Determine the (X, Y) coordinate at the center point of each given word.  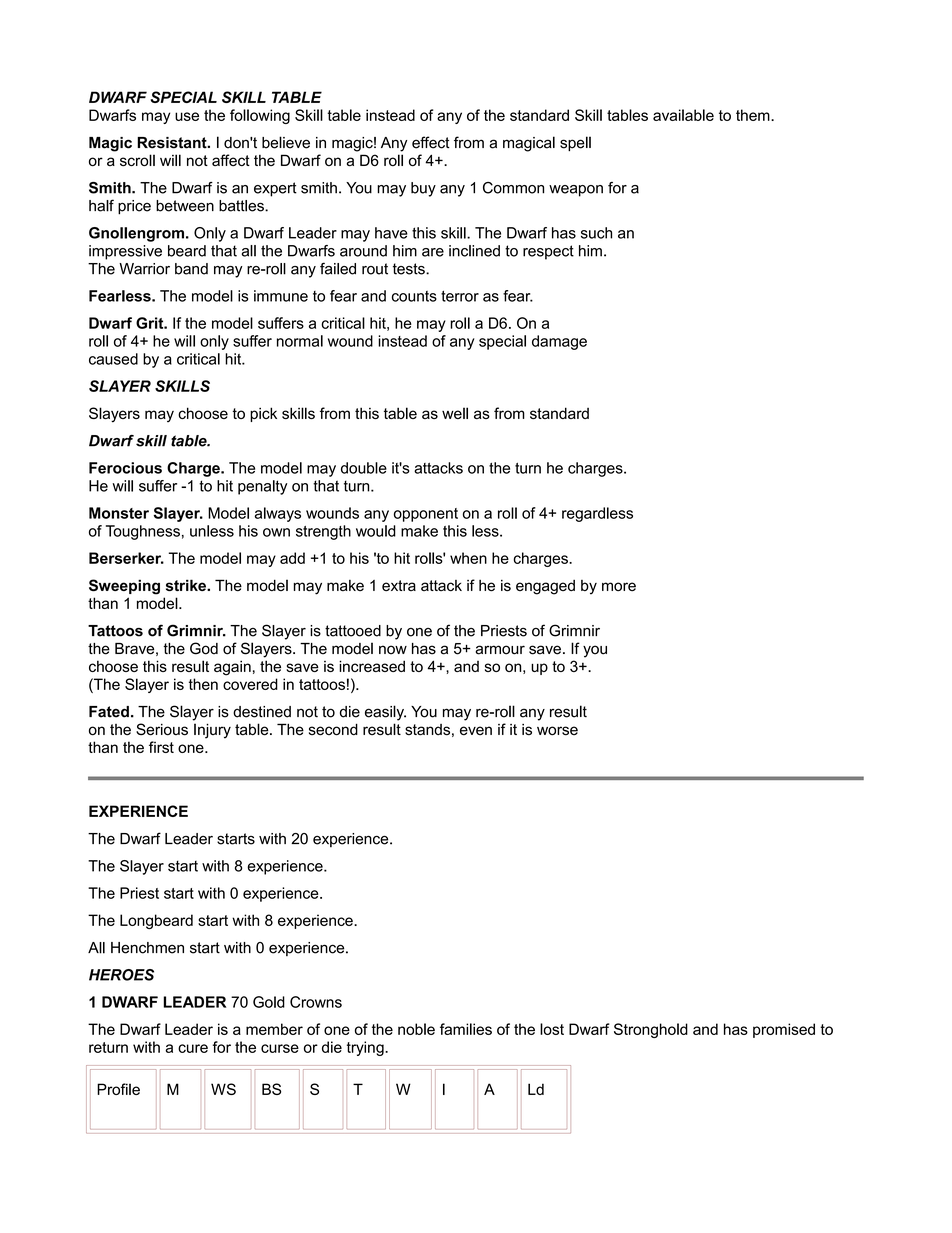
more (619, 587)
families (466, 1029)
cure (193, 1048)
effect (431, 142)
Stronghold (651, 1030)
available (683, 115)
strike (187, 585)
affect (231, 160)
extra (399, 586)
